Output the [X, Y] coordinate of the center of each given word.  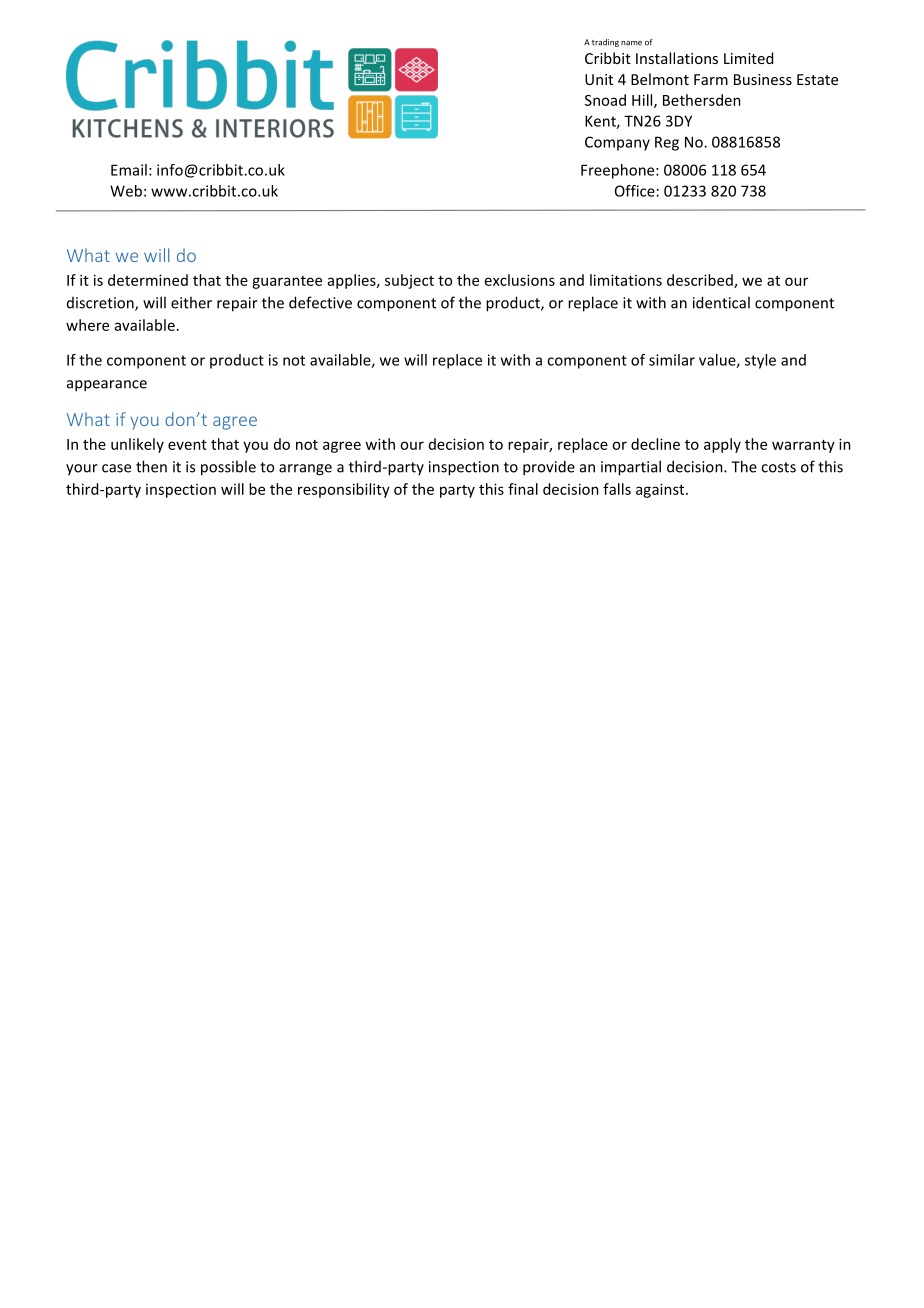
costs [778, 467]
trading [605, 43]
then [151, 466]
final [523, 489]
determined [148, 280]
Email [129, 170]
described [701, 281]
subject [409, 281]
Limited [748, 58]
